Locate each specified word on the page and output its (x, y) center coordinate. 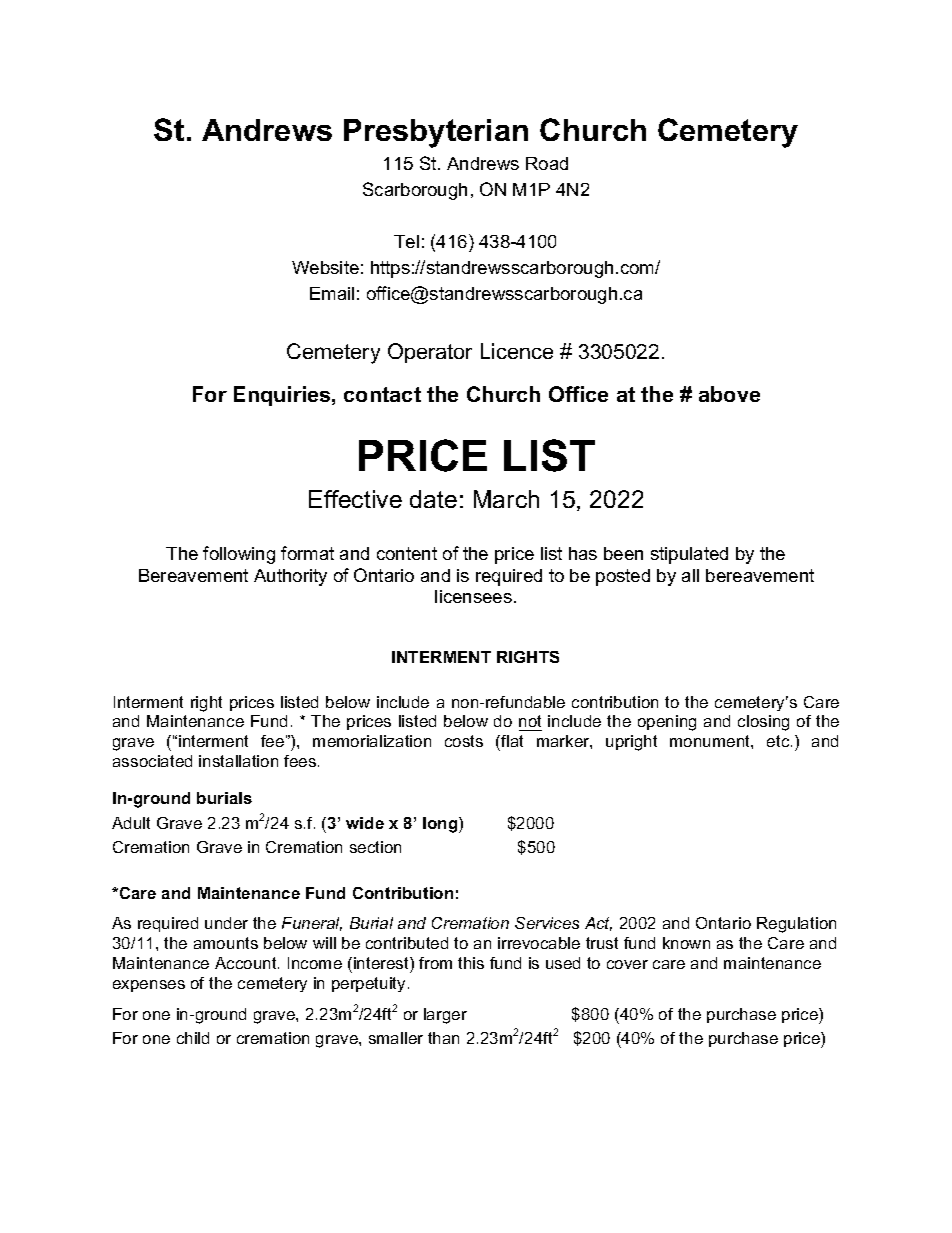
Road (547, 163)
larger (445, 1016)
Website (325, 267)
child (193, 1038)
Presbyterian (436, 133)
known (686, 943)
